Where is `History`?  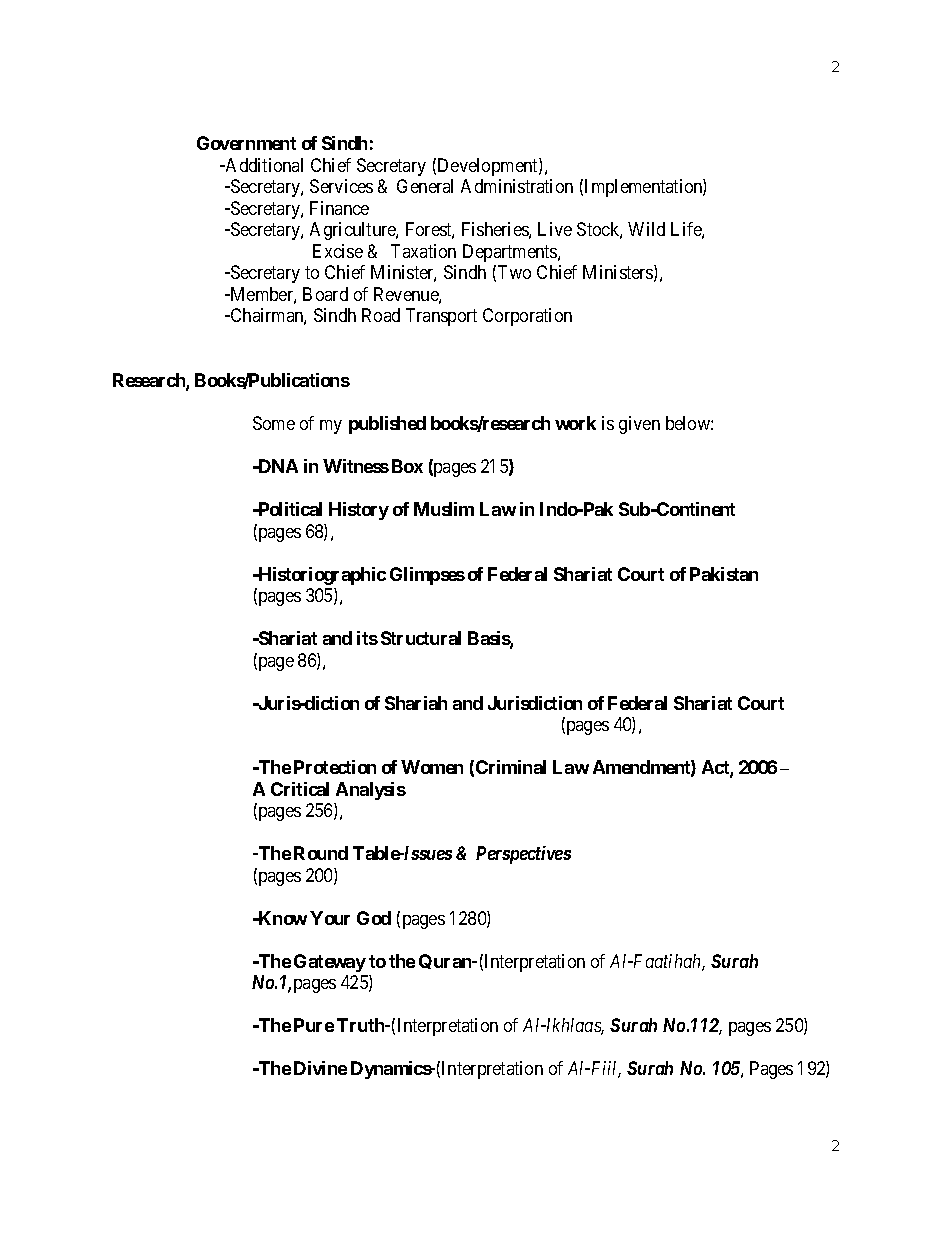
History is located at coordinates (359, 511).
